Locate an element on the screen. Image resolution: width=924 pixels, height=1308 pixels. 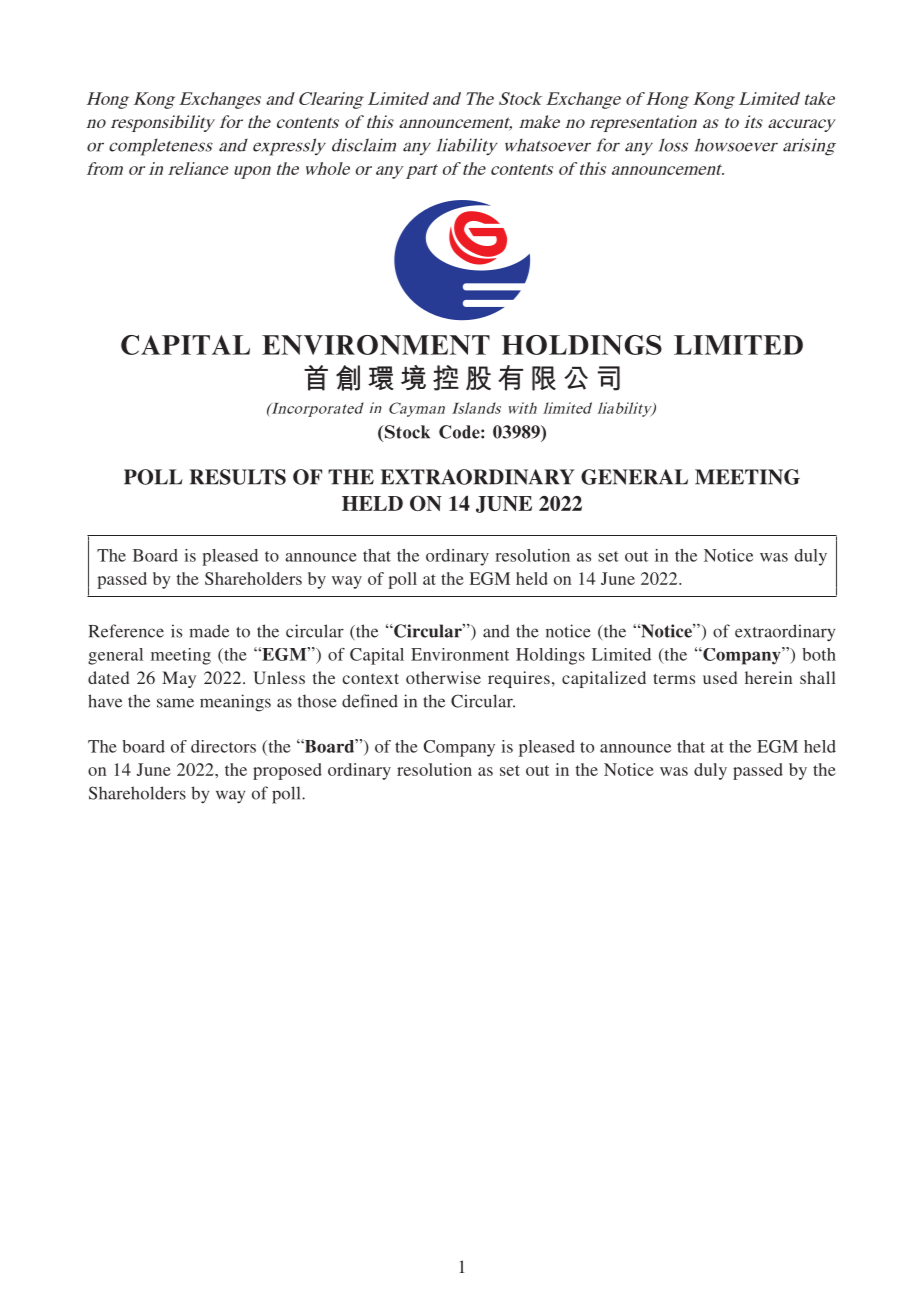
made is located at coordinates (209, 631).
